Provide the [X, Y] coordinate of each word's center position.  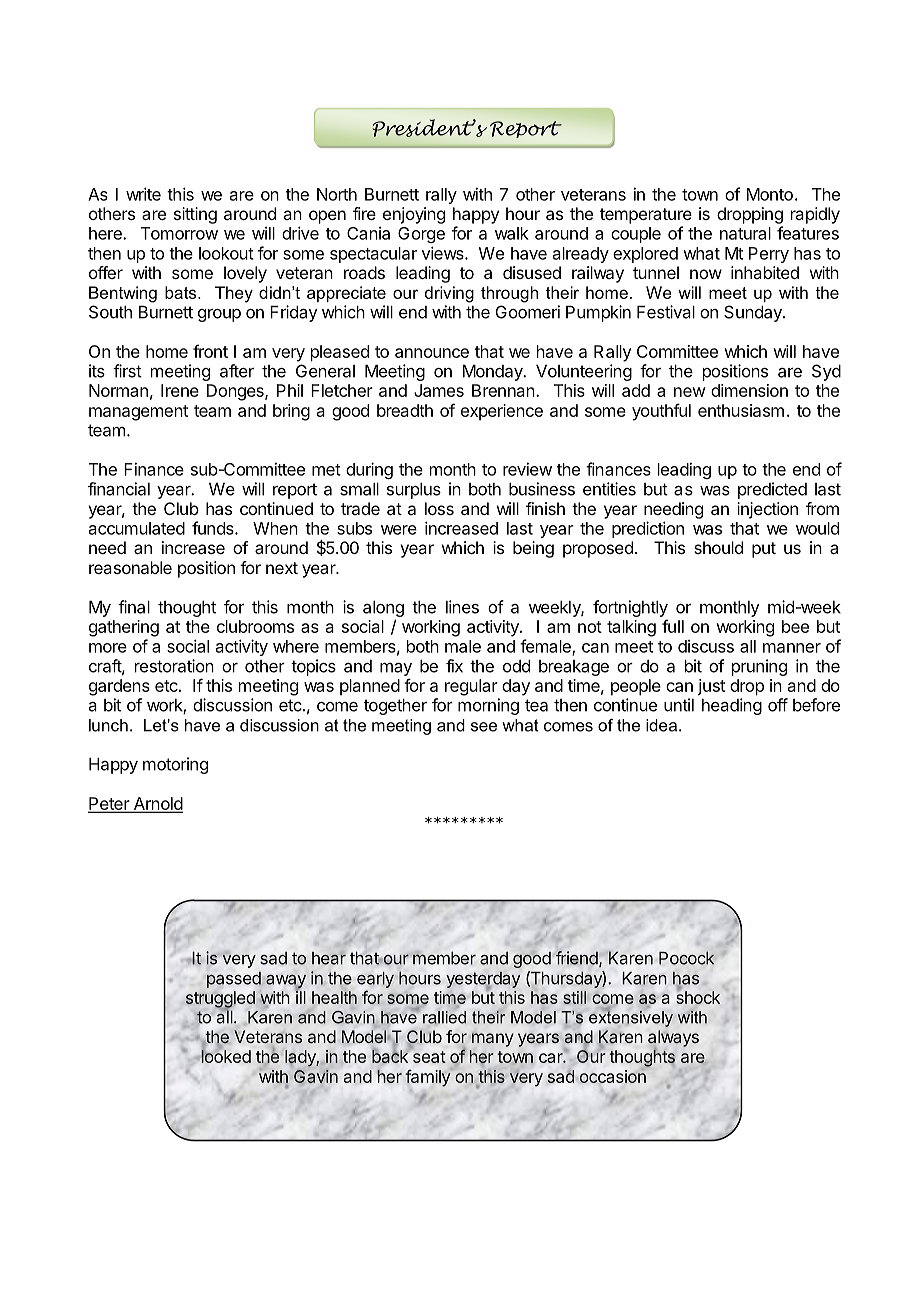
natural [745, 233]
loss [439, 508]
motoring [175, 765]
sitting [195, 215]
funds [214, 528]
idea [661, 725]
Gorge [421, 235]
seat [429, 1057]
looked [225, 1055]
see [484, 727]
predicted [772, 490]
